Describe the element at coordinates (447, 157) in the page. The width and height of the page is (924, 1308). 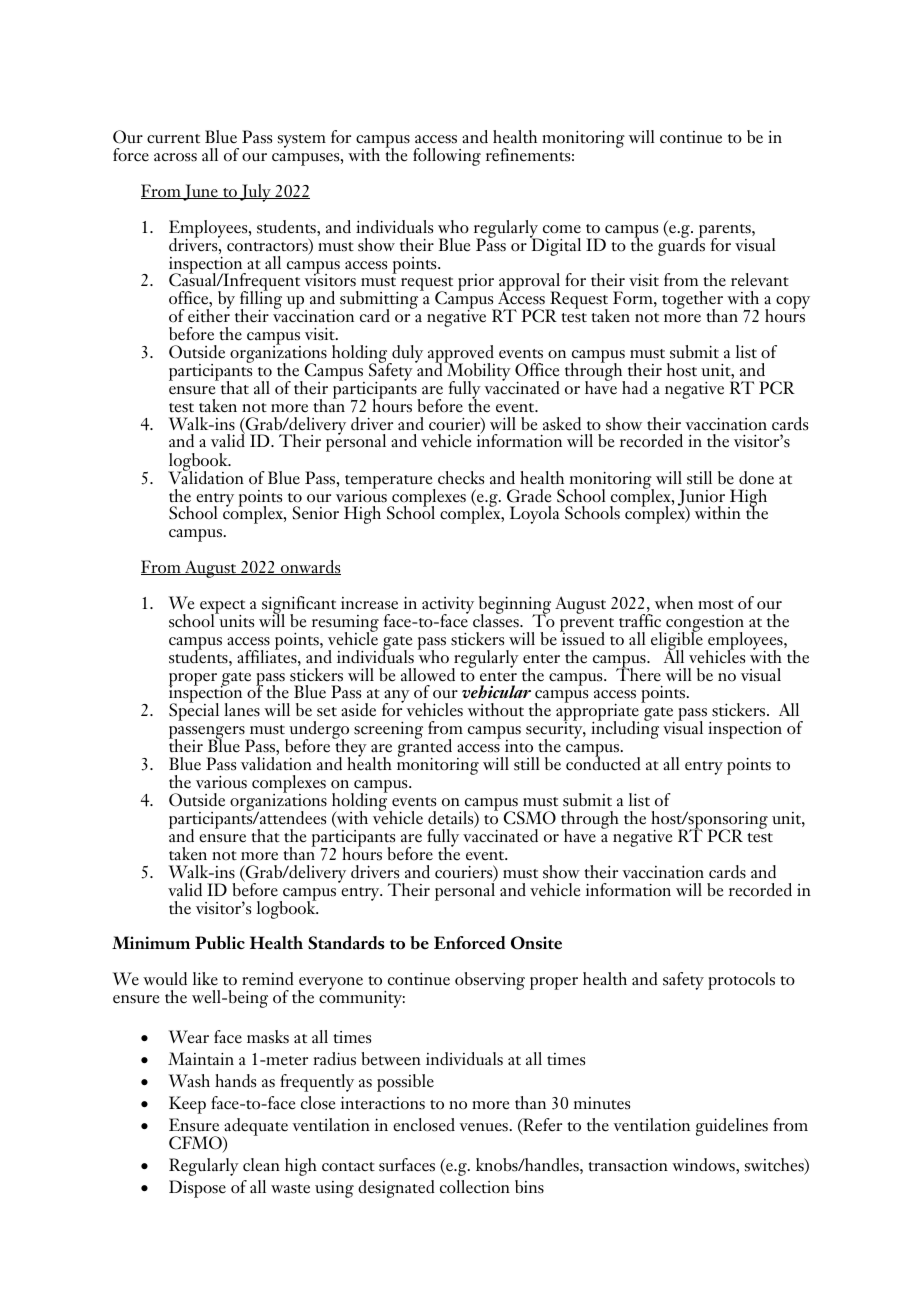
I see `following` at that location.
